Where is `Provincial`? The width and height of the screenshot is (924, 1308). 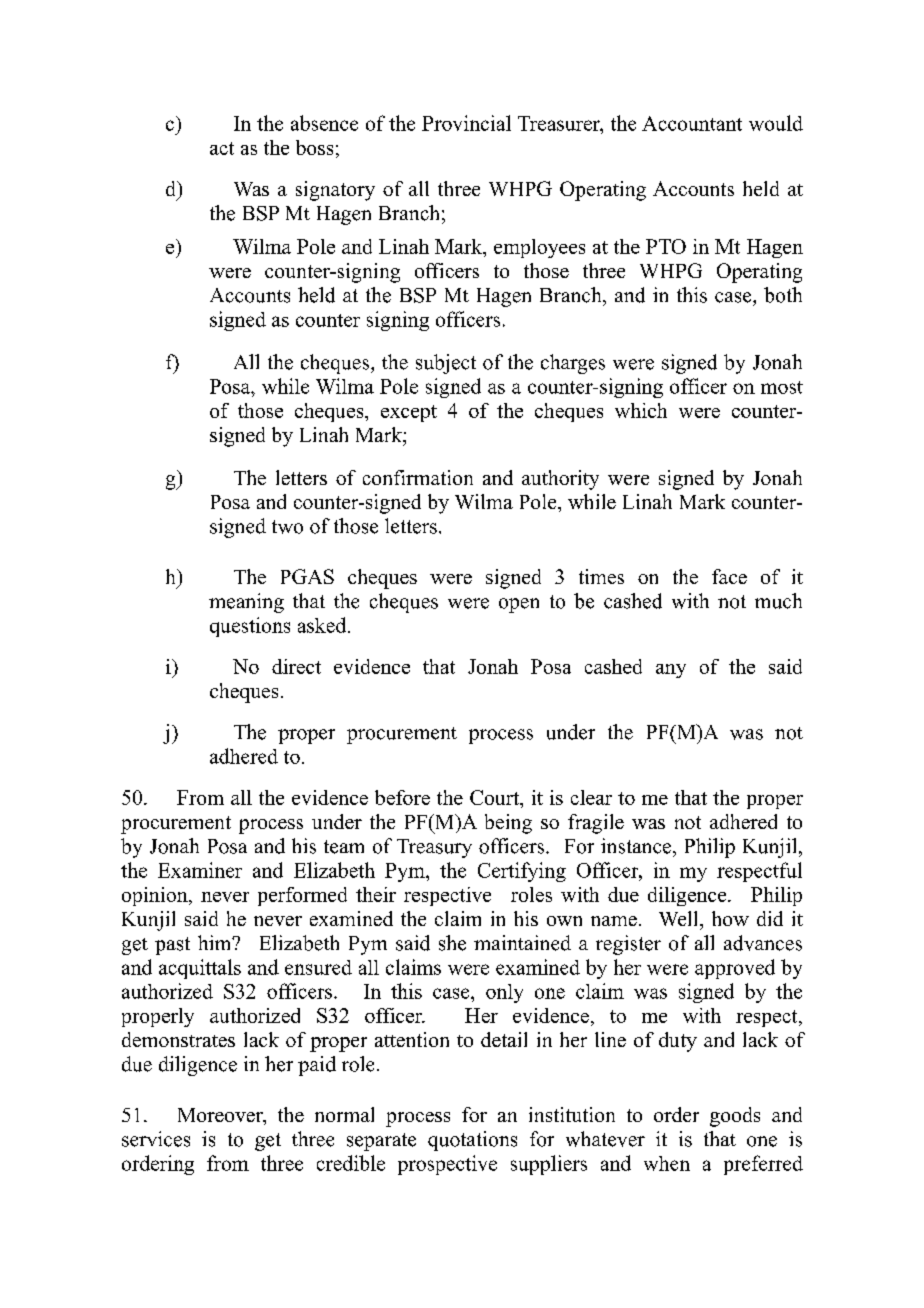
Provincial is located at coordinates (466, 123).
